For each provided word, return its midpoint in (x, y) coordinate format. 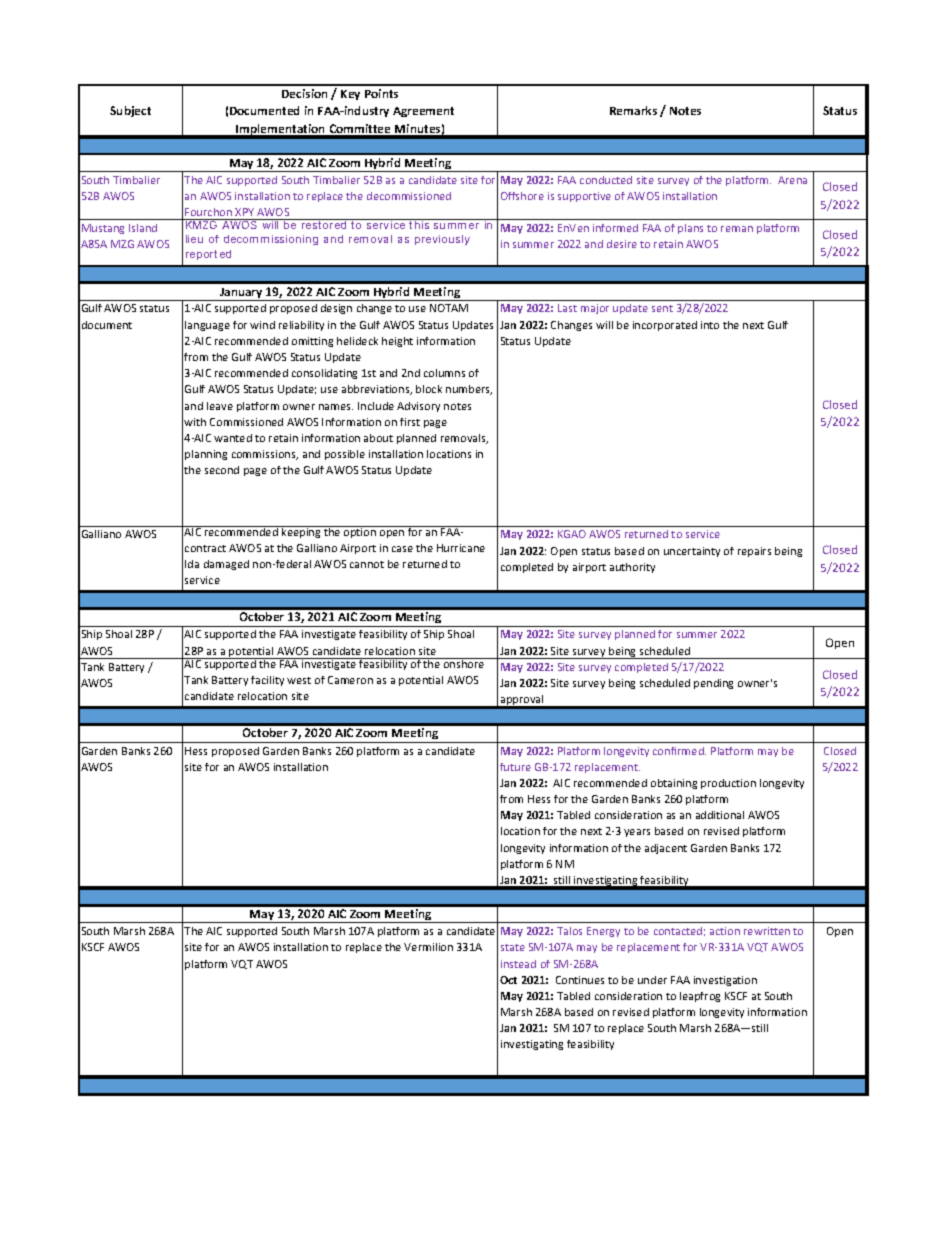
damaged (226, 565)
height (397, 342)
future (515, 767)
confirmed (679, 751)
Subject (130, 111)
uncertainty (692, 552)
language (207, 326)
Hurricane (461, 548)
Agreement (423, 112)
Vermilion (428, 947)
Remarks (633, 110)
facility (267, 681)
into (710, 325)
